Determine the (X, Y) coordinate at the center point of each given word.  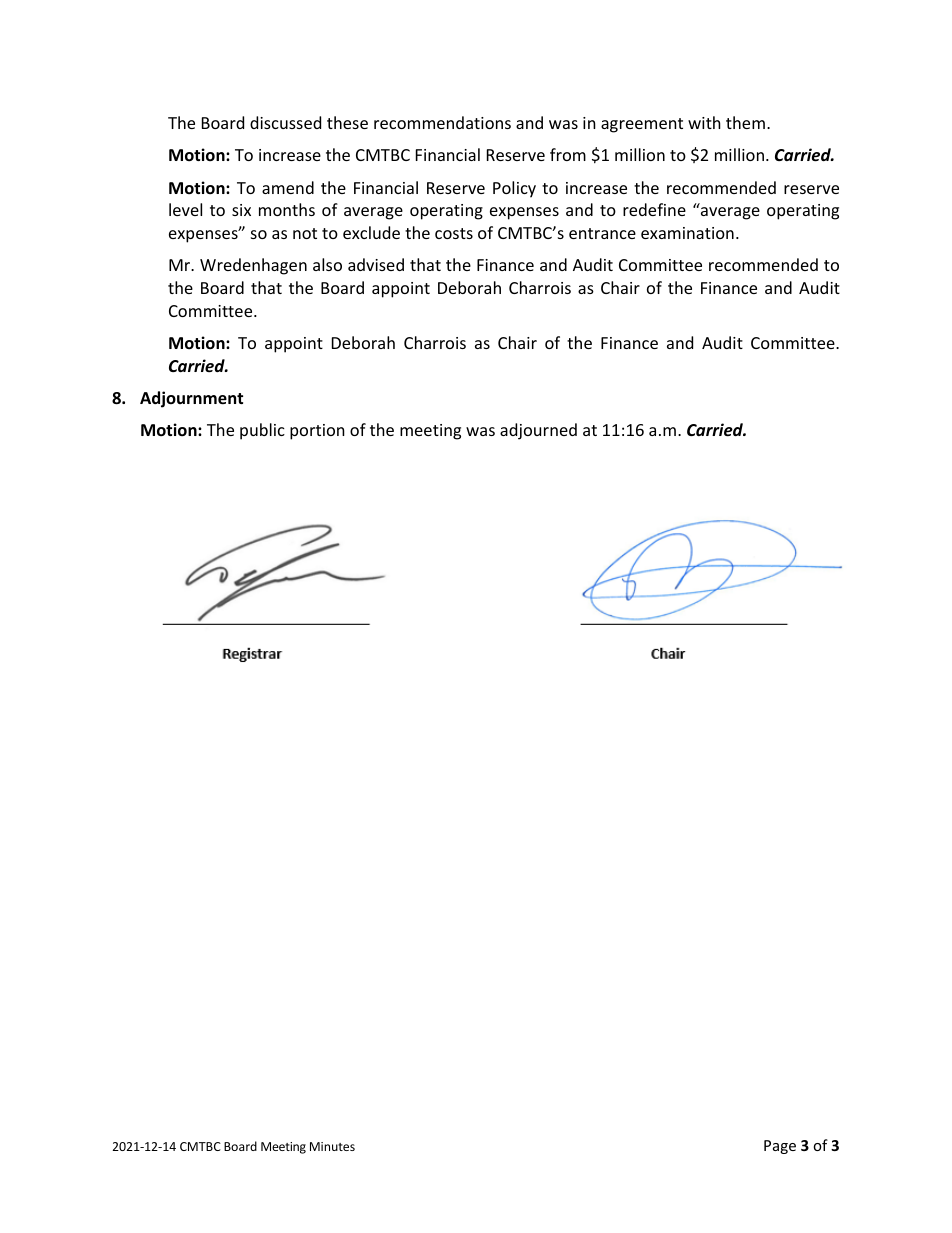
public (262, 431)
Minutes (332, 1146)
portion (317, 432)
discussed (285, 122)
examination (687, 233)
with (704, 122)
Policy (514, 189)
